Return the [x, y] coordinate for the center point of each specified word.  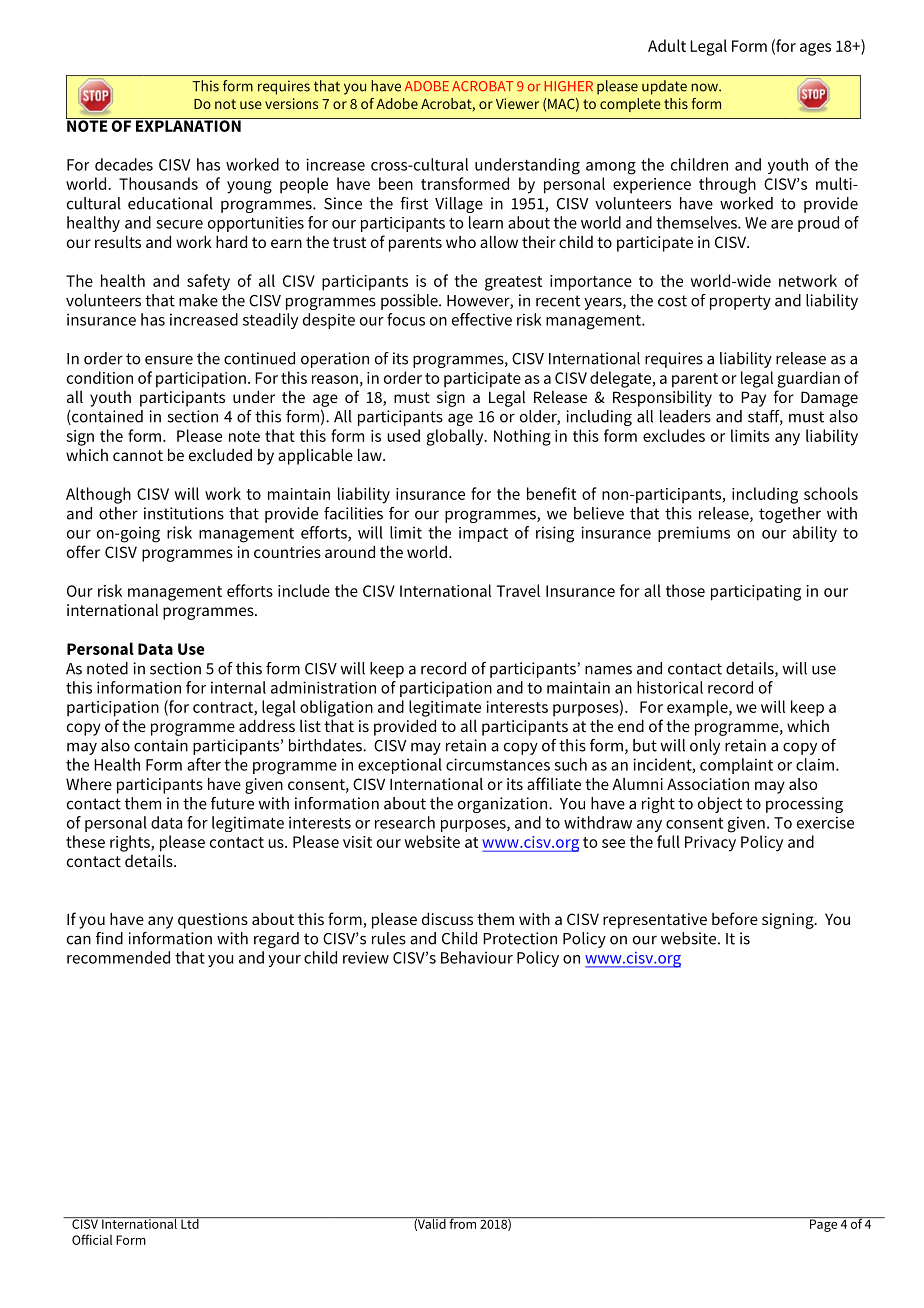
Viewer [517, 103]
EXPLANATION [188, 125]
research [405, 822]
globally [456, 437]
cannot [138, 455]
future [232, 803]
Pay [753, 399]
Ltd [190, 1223]
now [705, 87]
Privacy [710, 844]
